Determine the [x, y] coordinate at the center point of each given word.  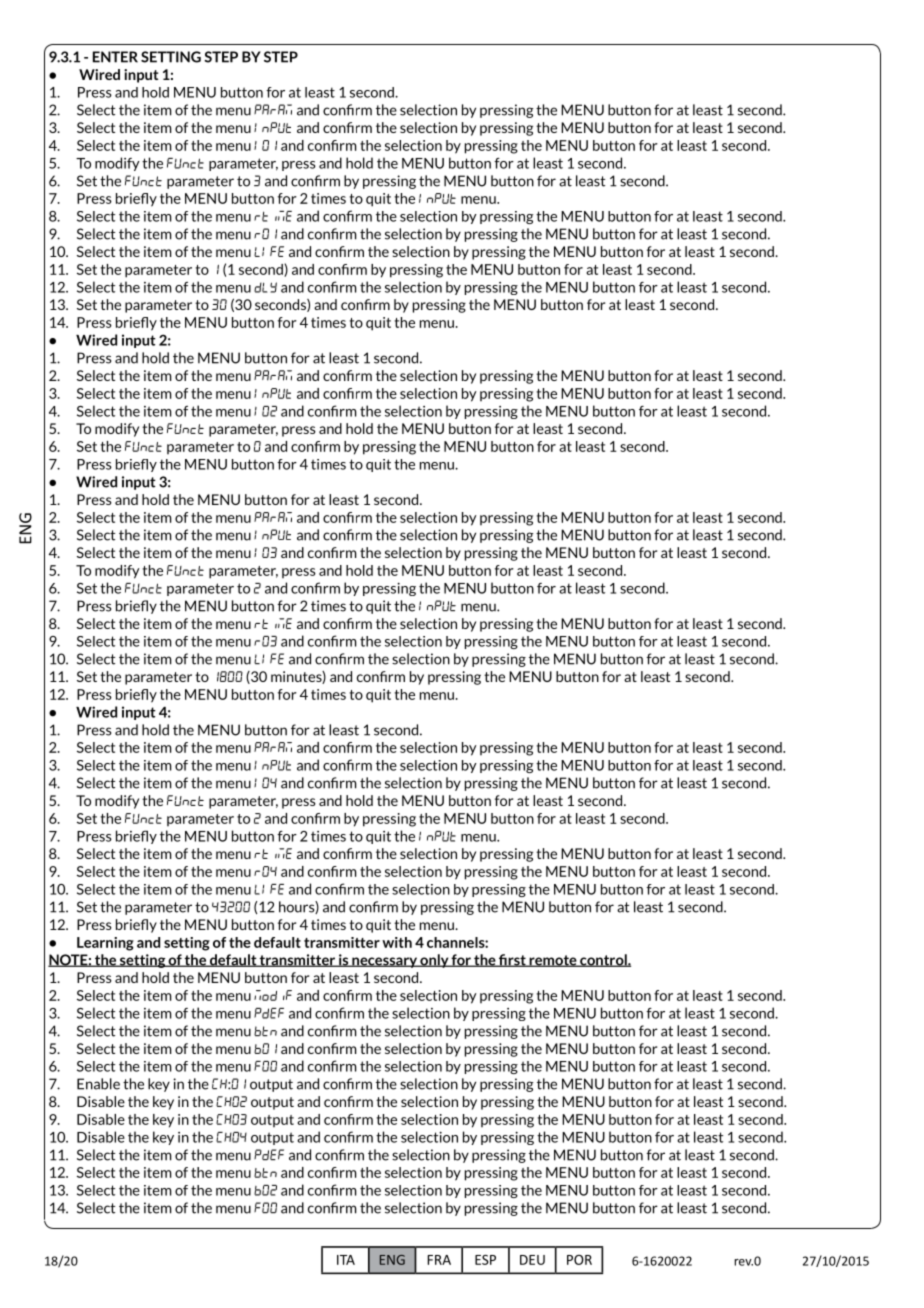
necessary [384, 962]
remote [553, 961]
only [434, 961]
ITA [346, 1260]
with [397, 942]
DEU [532, 1260]
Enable [98, 1084]
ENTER [115, 57]
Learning [105, 944]
